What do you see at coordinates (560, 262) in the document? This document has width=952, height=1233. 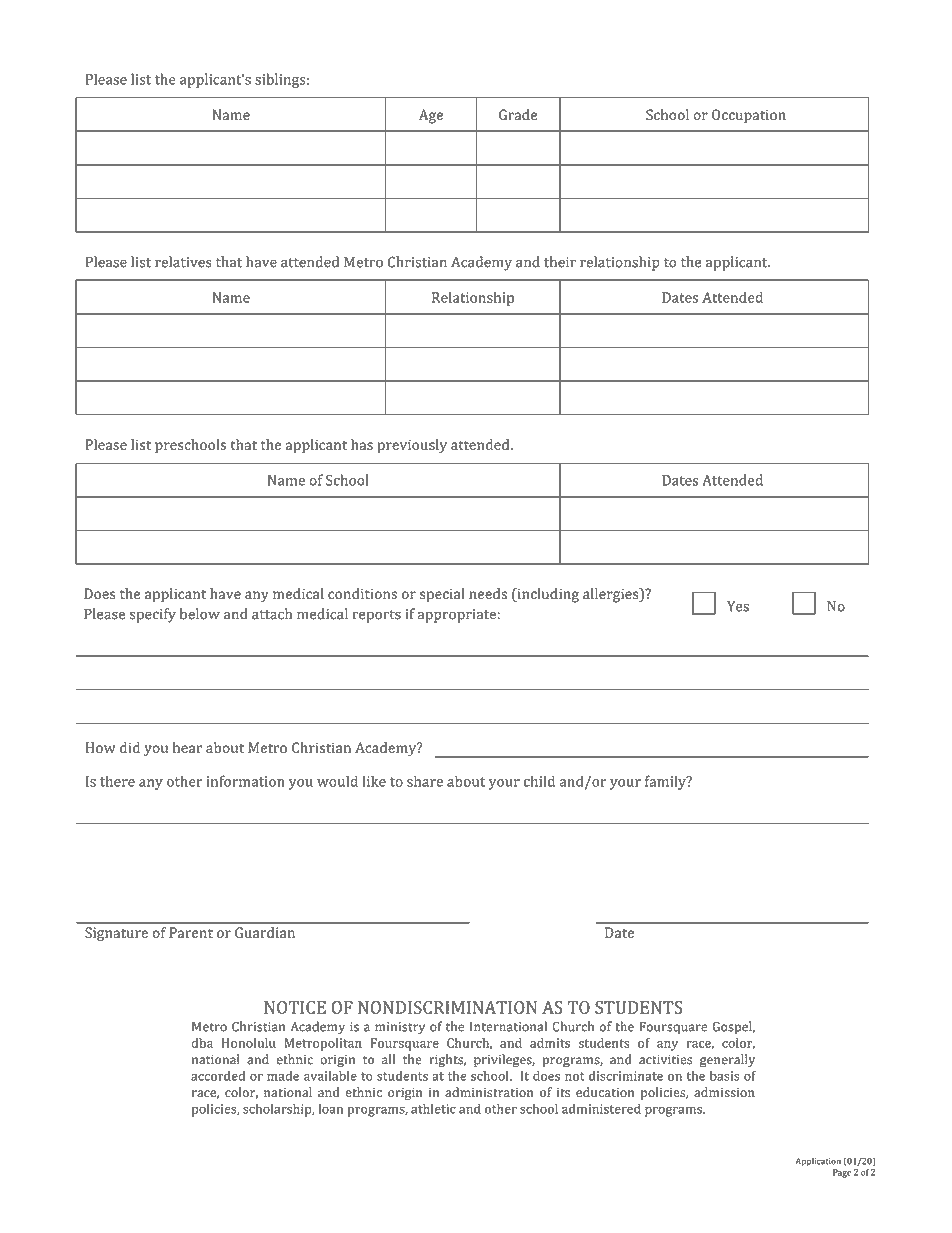 I see `their` at bounding box center [560, 262].
